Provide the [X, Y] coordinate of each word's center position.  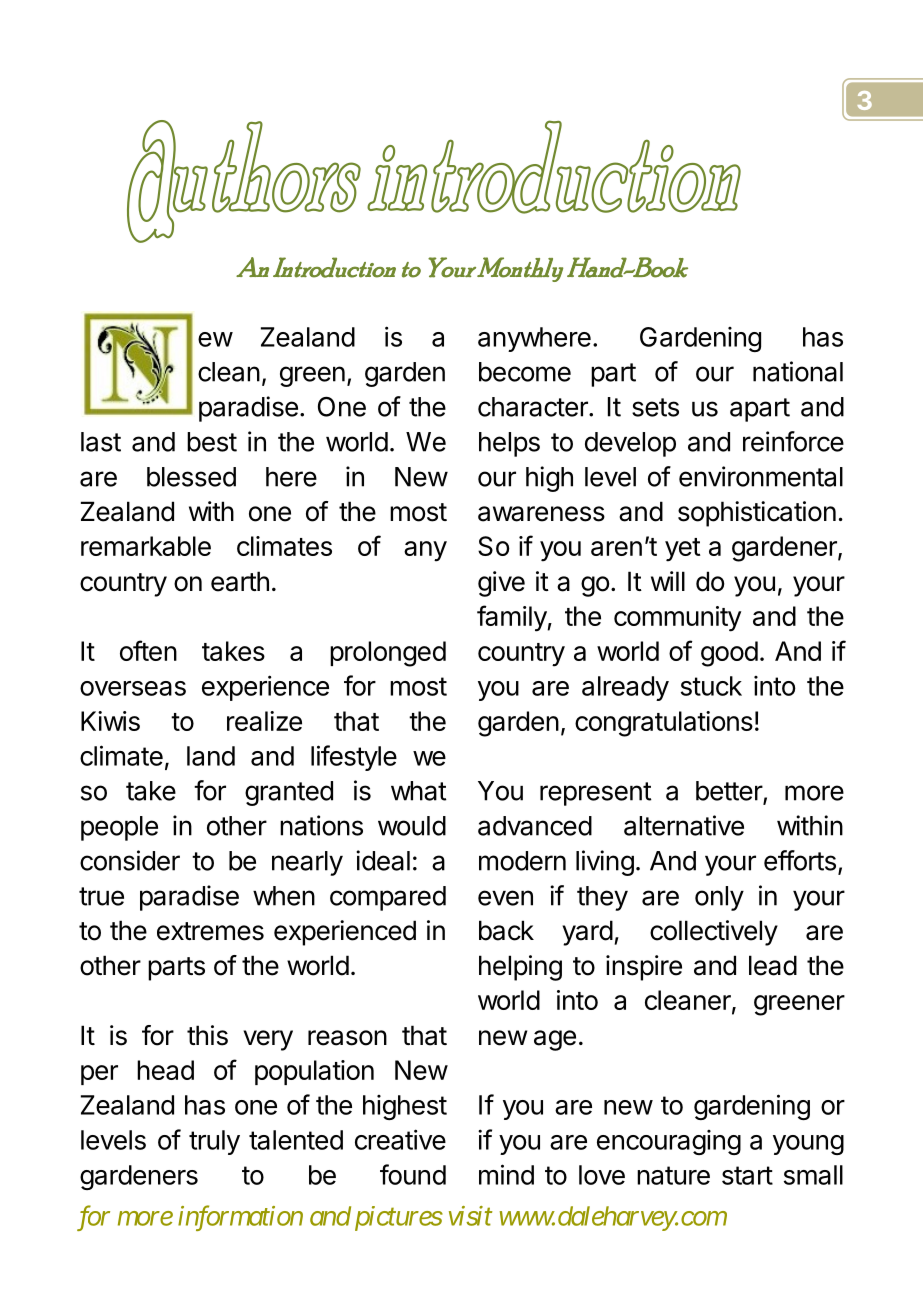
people [119, 828]
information [240, 1218]
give [501, 584]
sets [655, 407]
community [677, 619]
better [730, 792]
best [212, 442]
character [534, 407]
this [207, 1035]
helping [520, 968]
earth [240, 581]
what [419, 791]
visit [470, 1216]
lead [773, 965]
